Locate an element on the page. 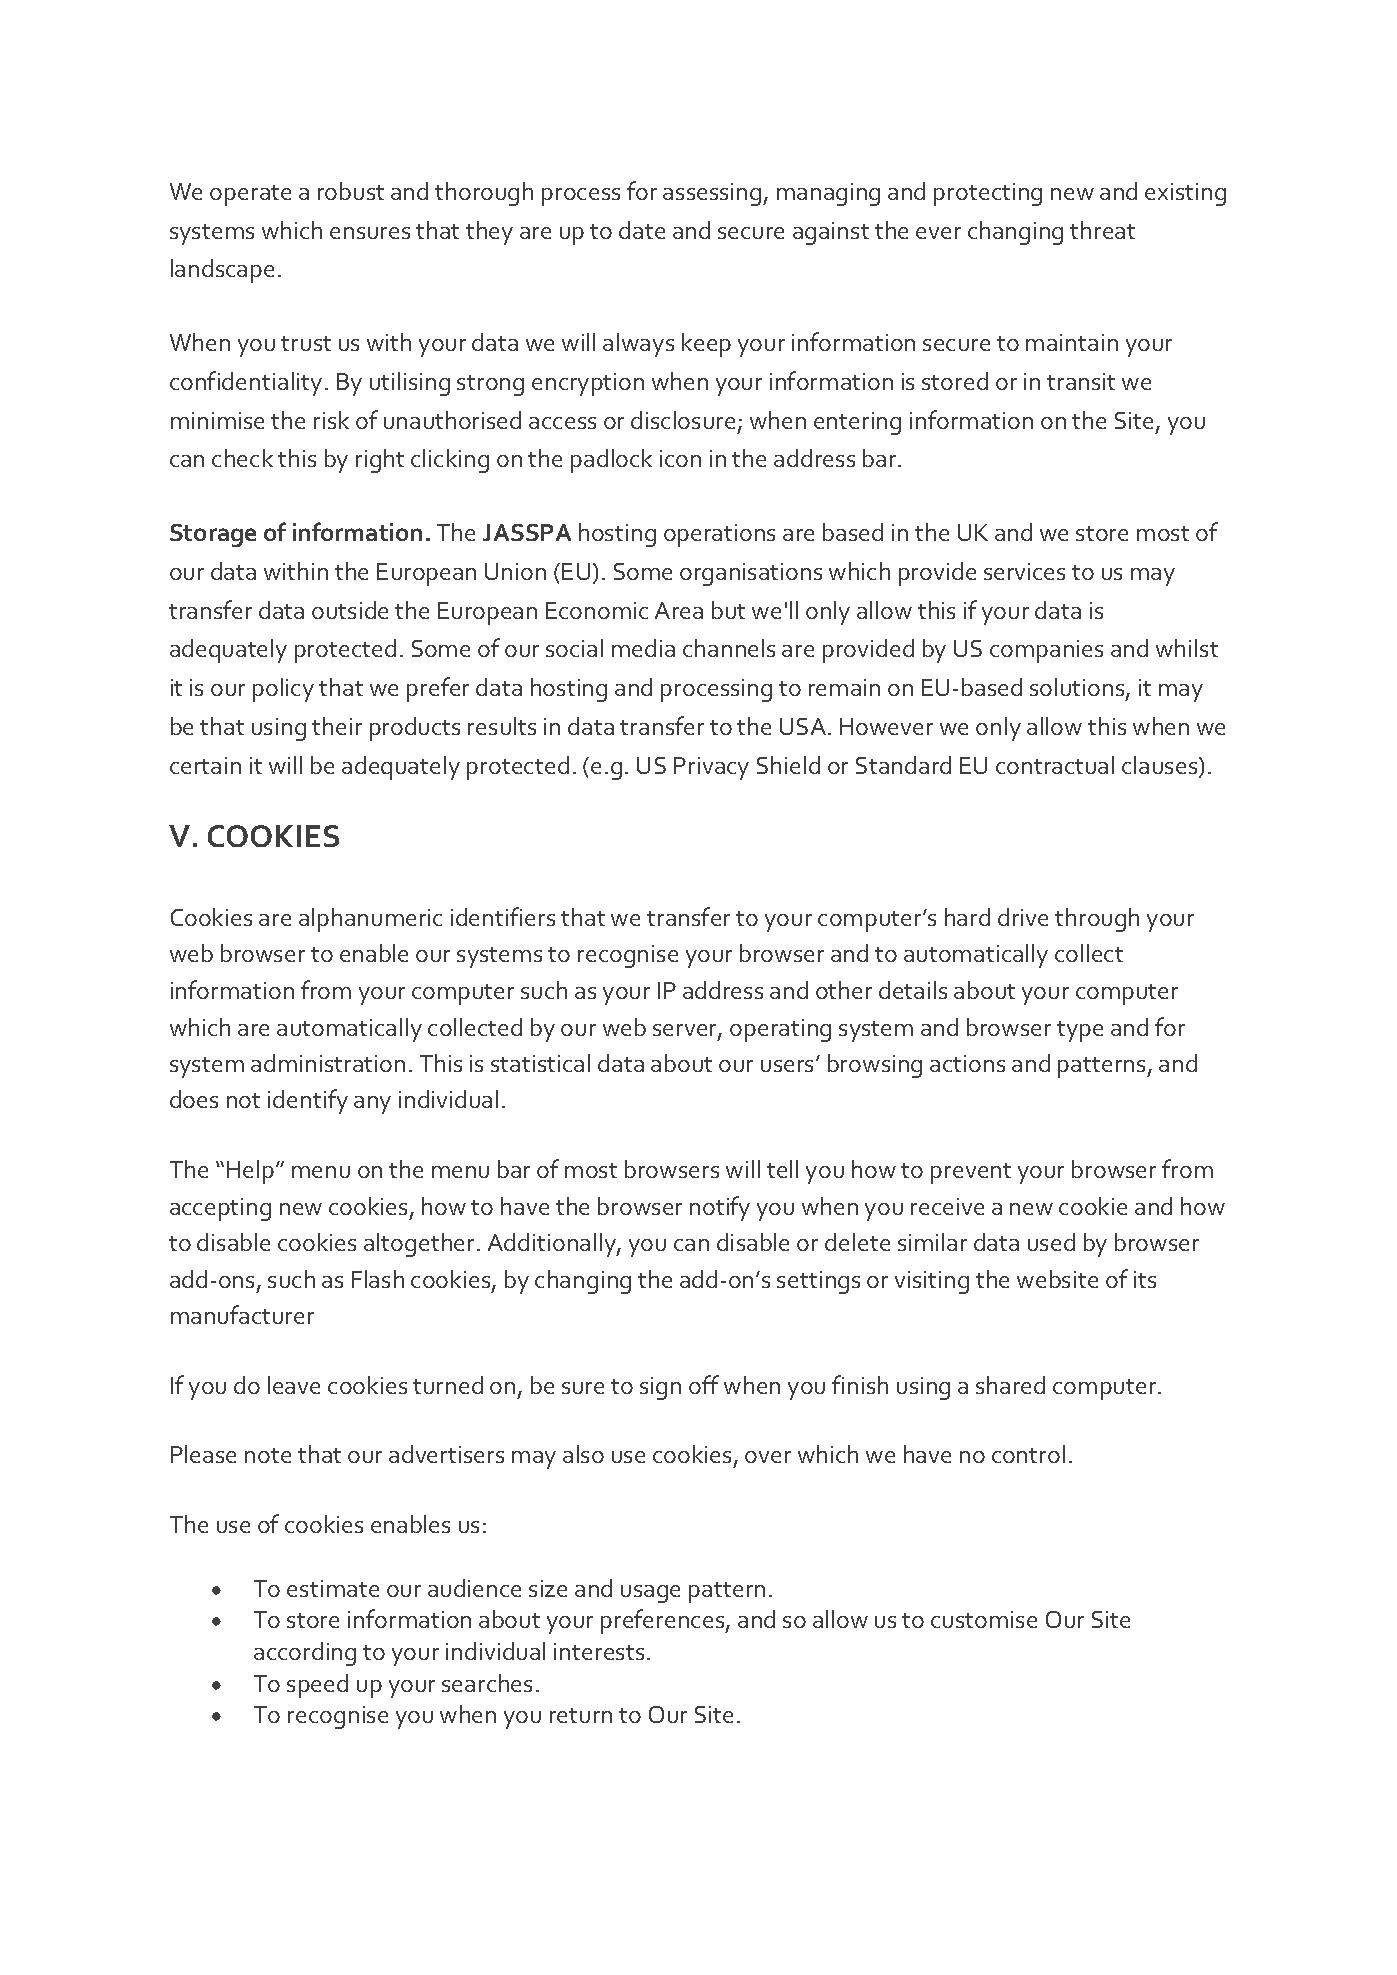  Help is located at coordinates (250, 1172).
